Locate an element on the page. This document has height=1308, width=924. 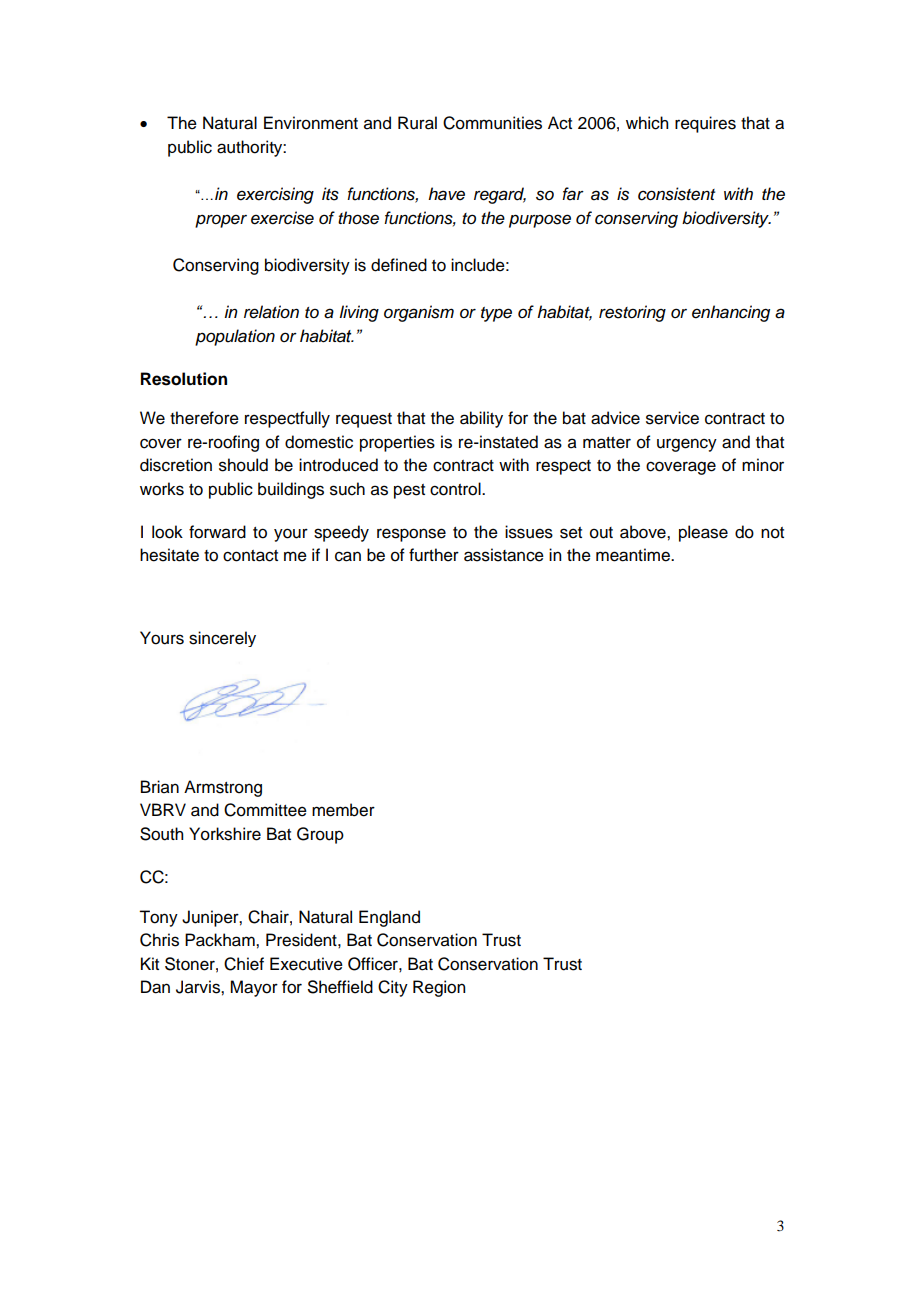
urgency is located at coordinates (687, 445).
